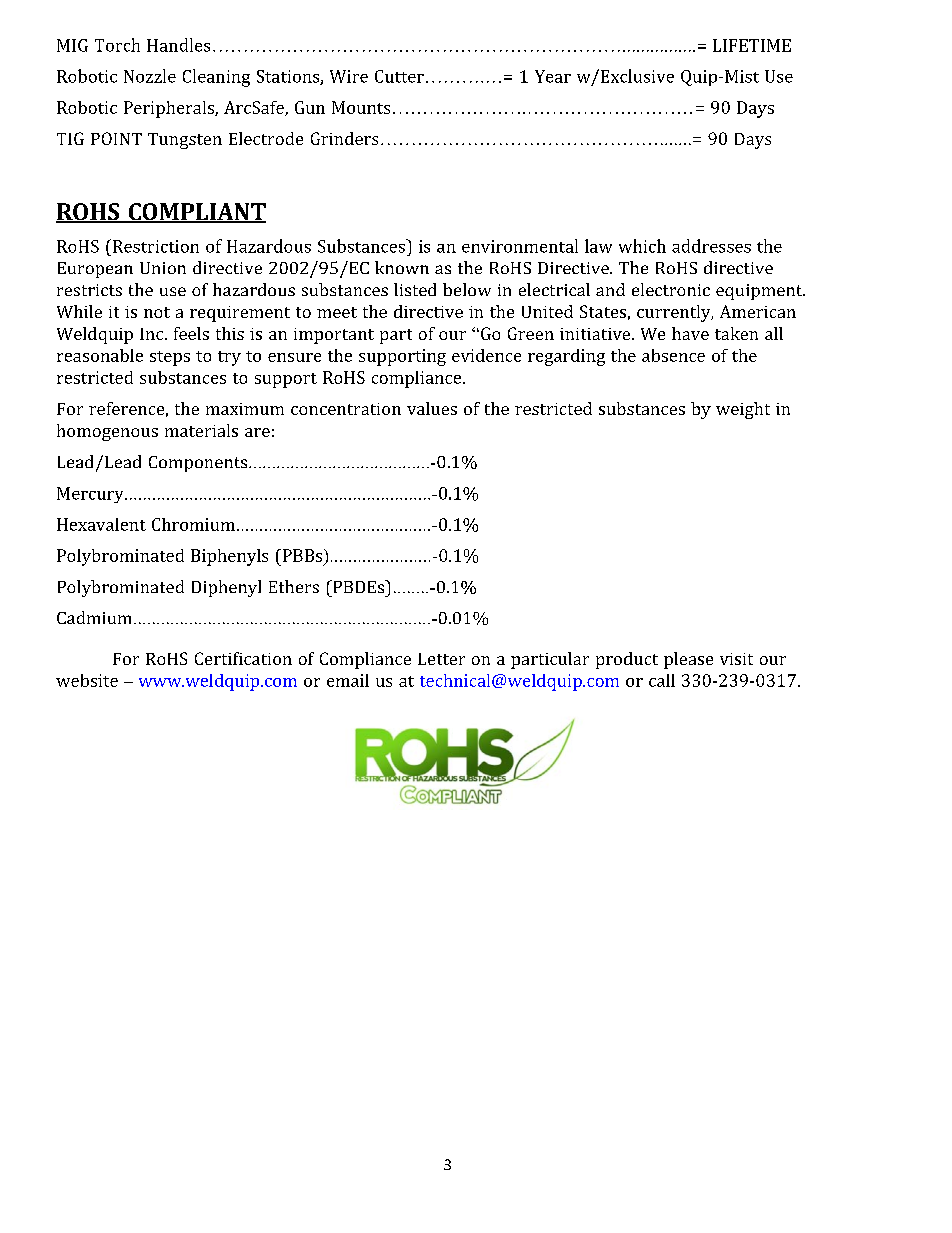 This screenshot has height=1233, width=952. What do you see at coordinates (178, 45) in the screenshot?
I see `Handles` at bounding box center [178, 45].
